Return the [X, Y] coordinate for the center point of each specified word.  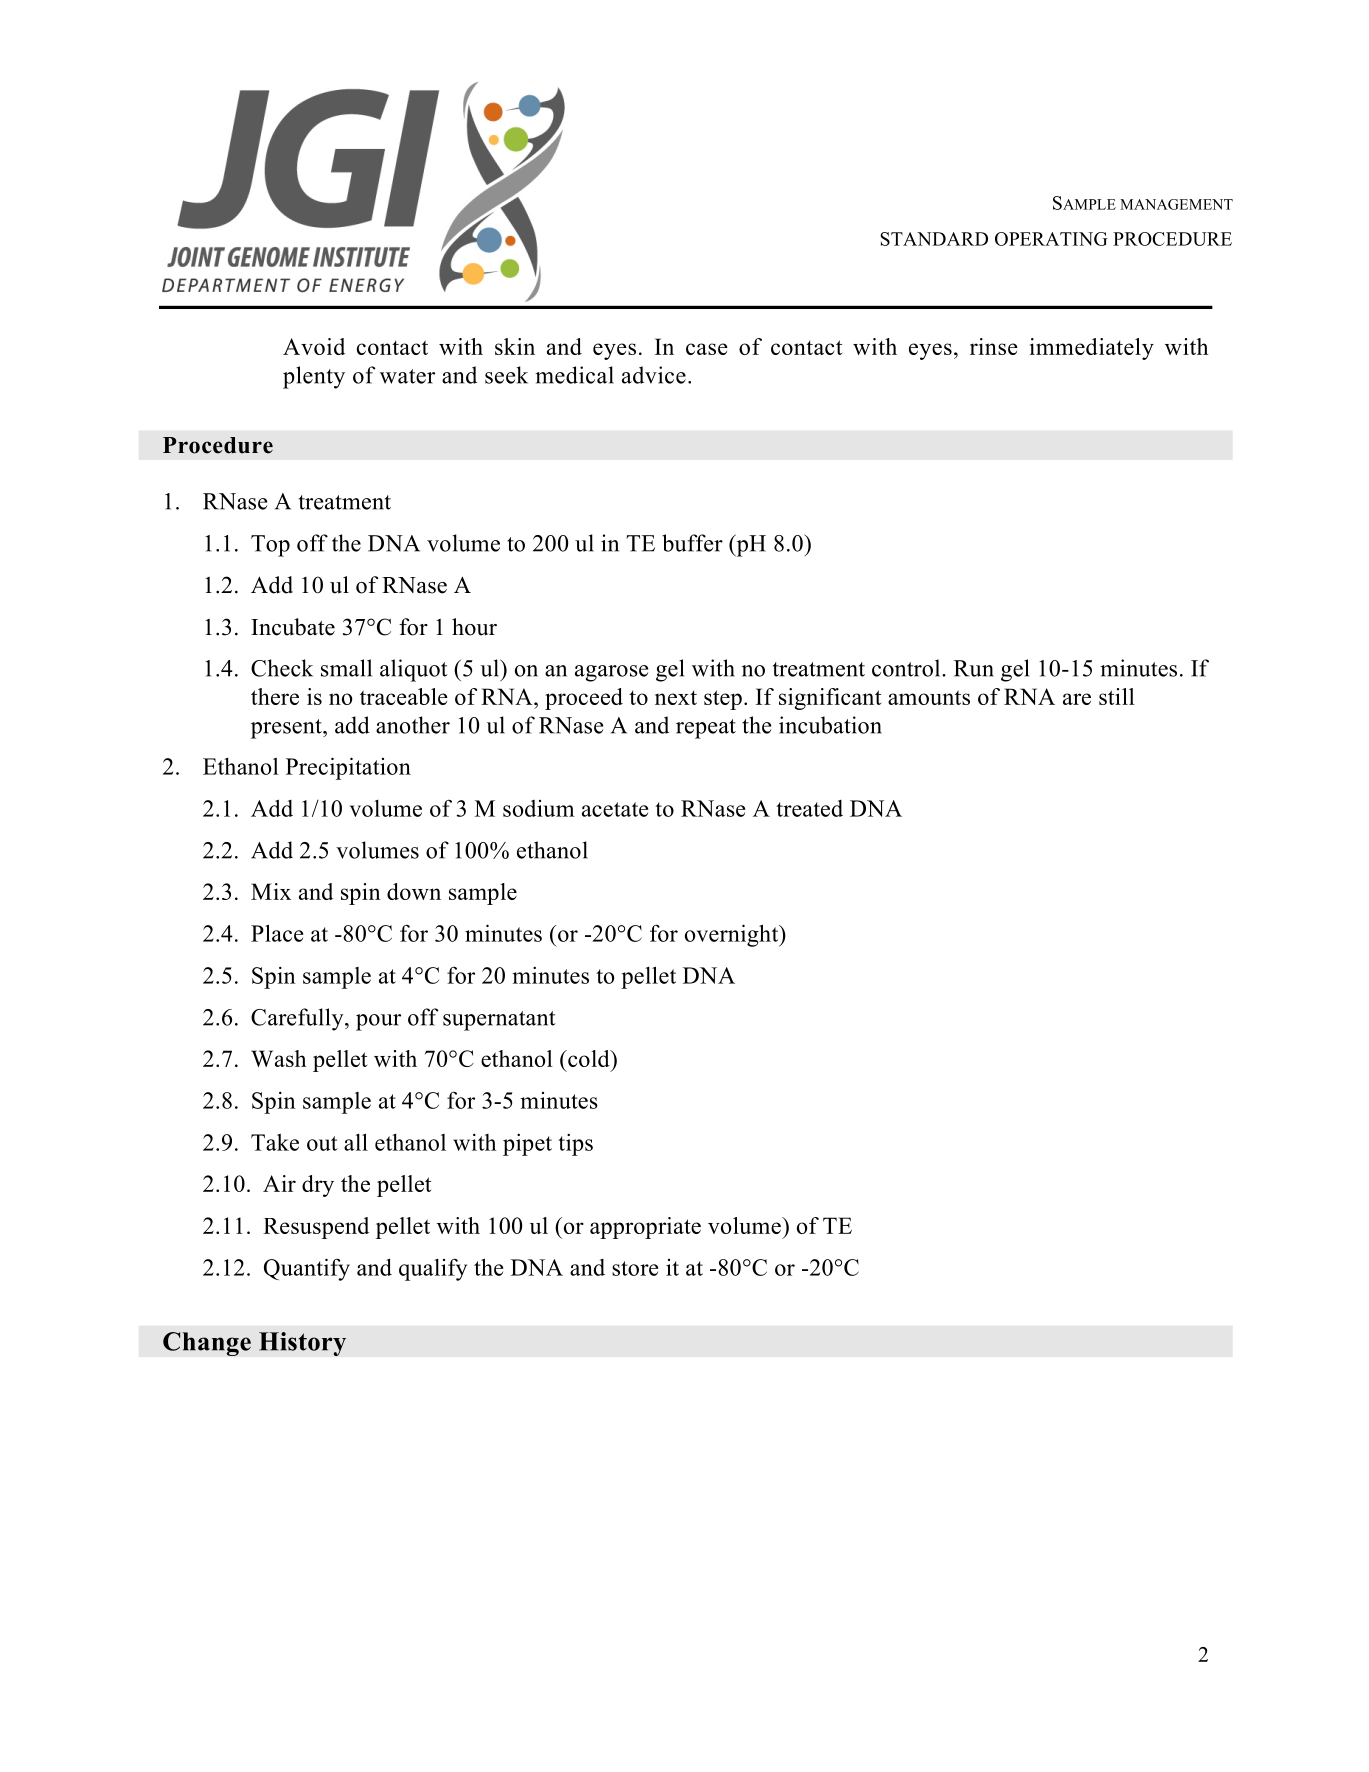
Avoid [314, 346]
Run [974, 668]
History [302, 1344]
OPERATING [1051, 239]
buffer [692, 543]
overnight [733, 935]
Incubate [293, 627]
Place [277, 933]
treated [809, 808]
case [707, 349]
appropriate [645, 1228]
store [635, 1268]
